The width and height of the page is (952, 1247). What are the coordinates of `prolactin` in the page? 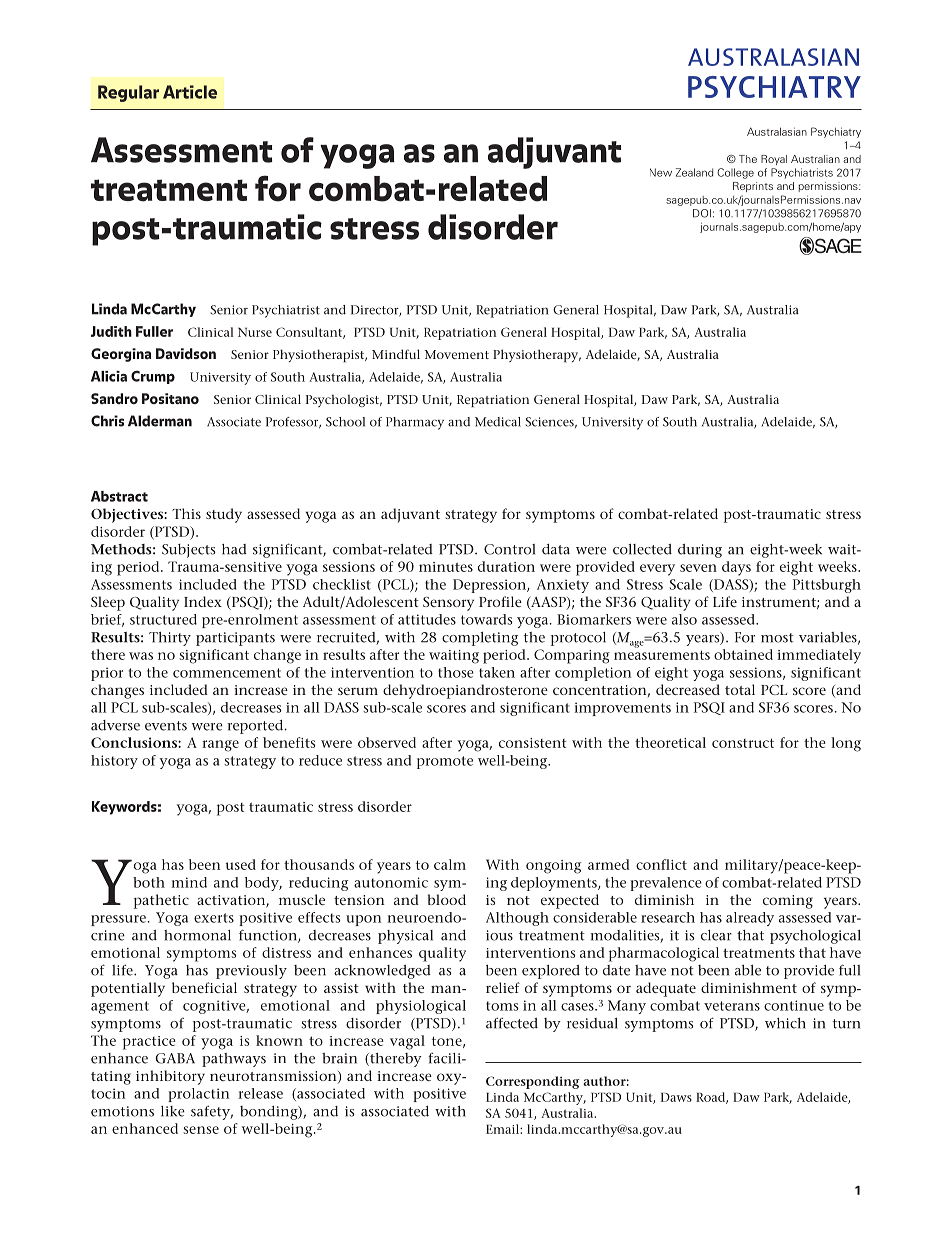 It's located at (199, 1095).
